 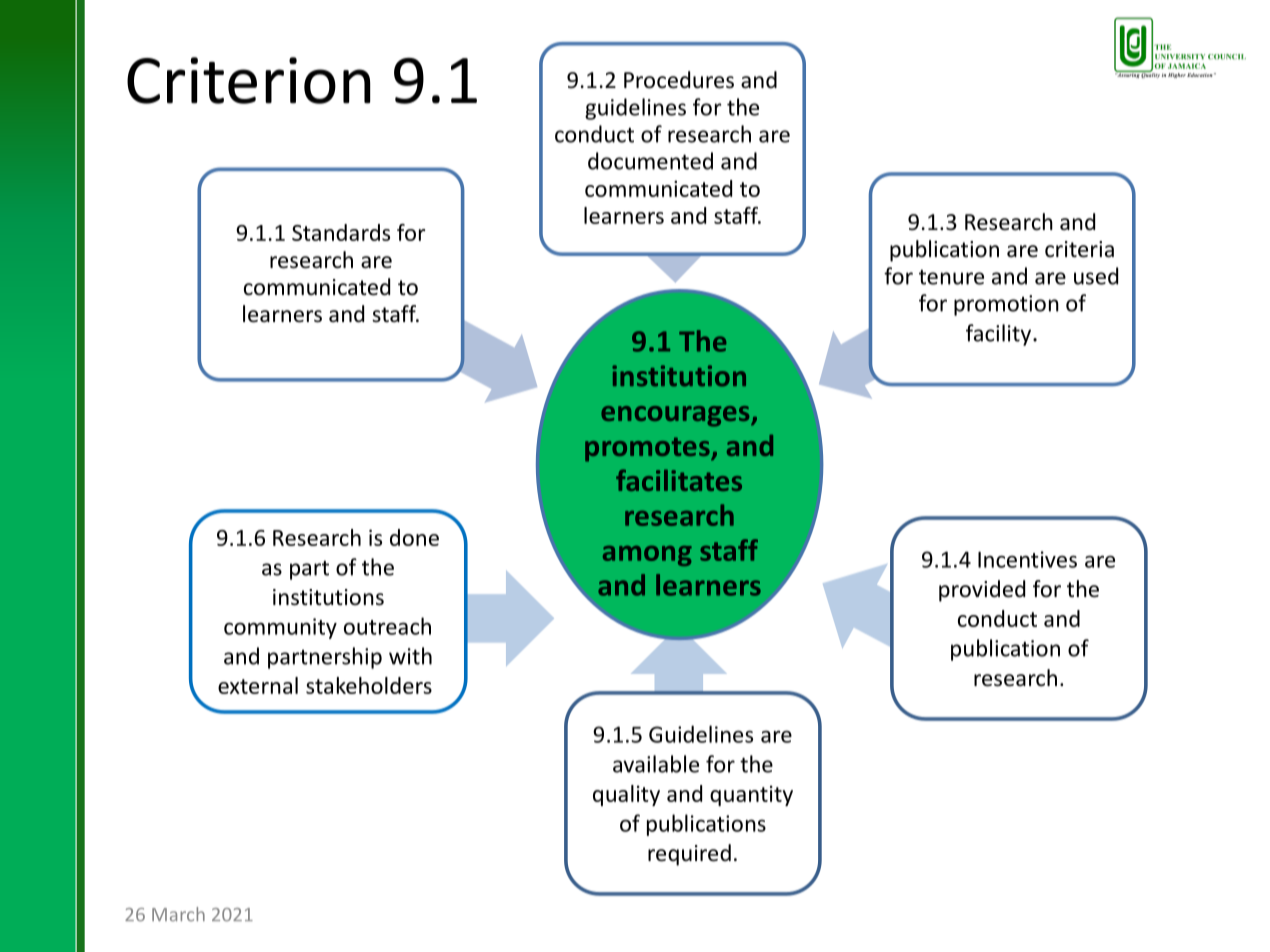 What do you see at coordinates (656, 764) in the image?
I see `available` at bounding box center [656, 764].
